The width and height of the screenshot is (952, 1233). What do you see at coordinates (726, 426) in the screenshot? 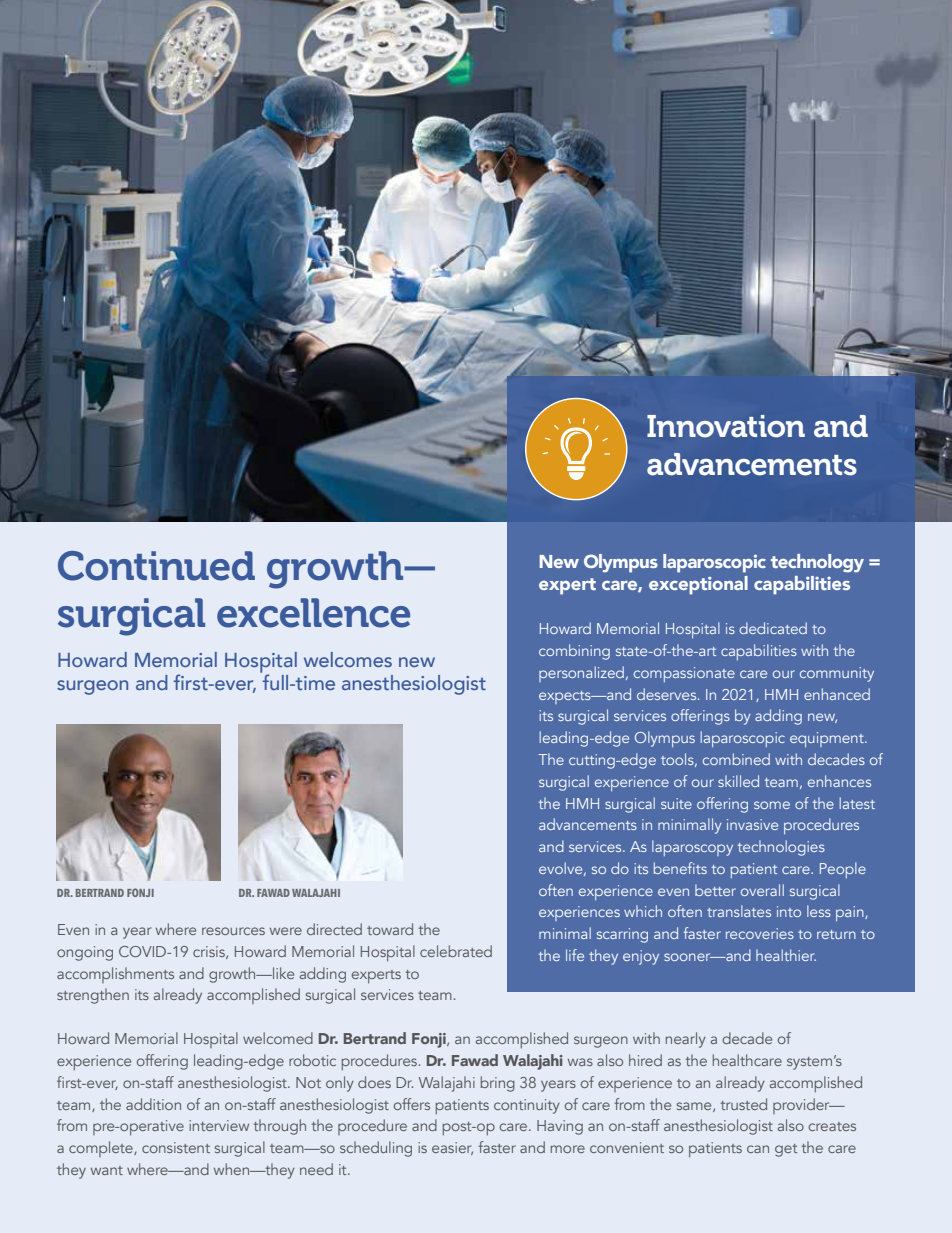
I see `Innovation` at bounding box center [726, 426].
